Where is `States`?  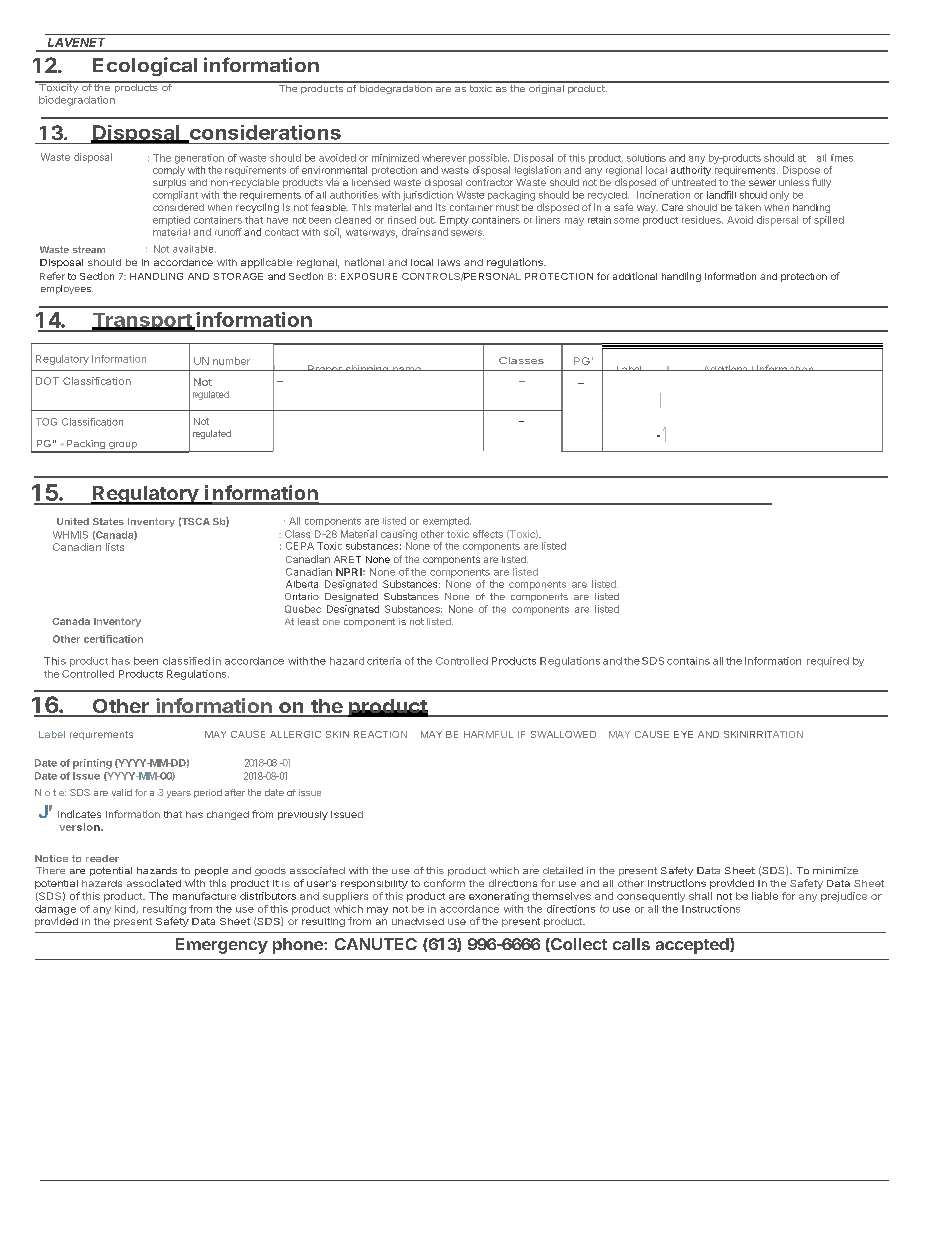 States is located at coordinates (108, 521).
